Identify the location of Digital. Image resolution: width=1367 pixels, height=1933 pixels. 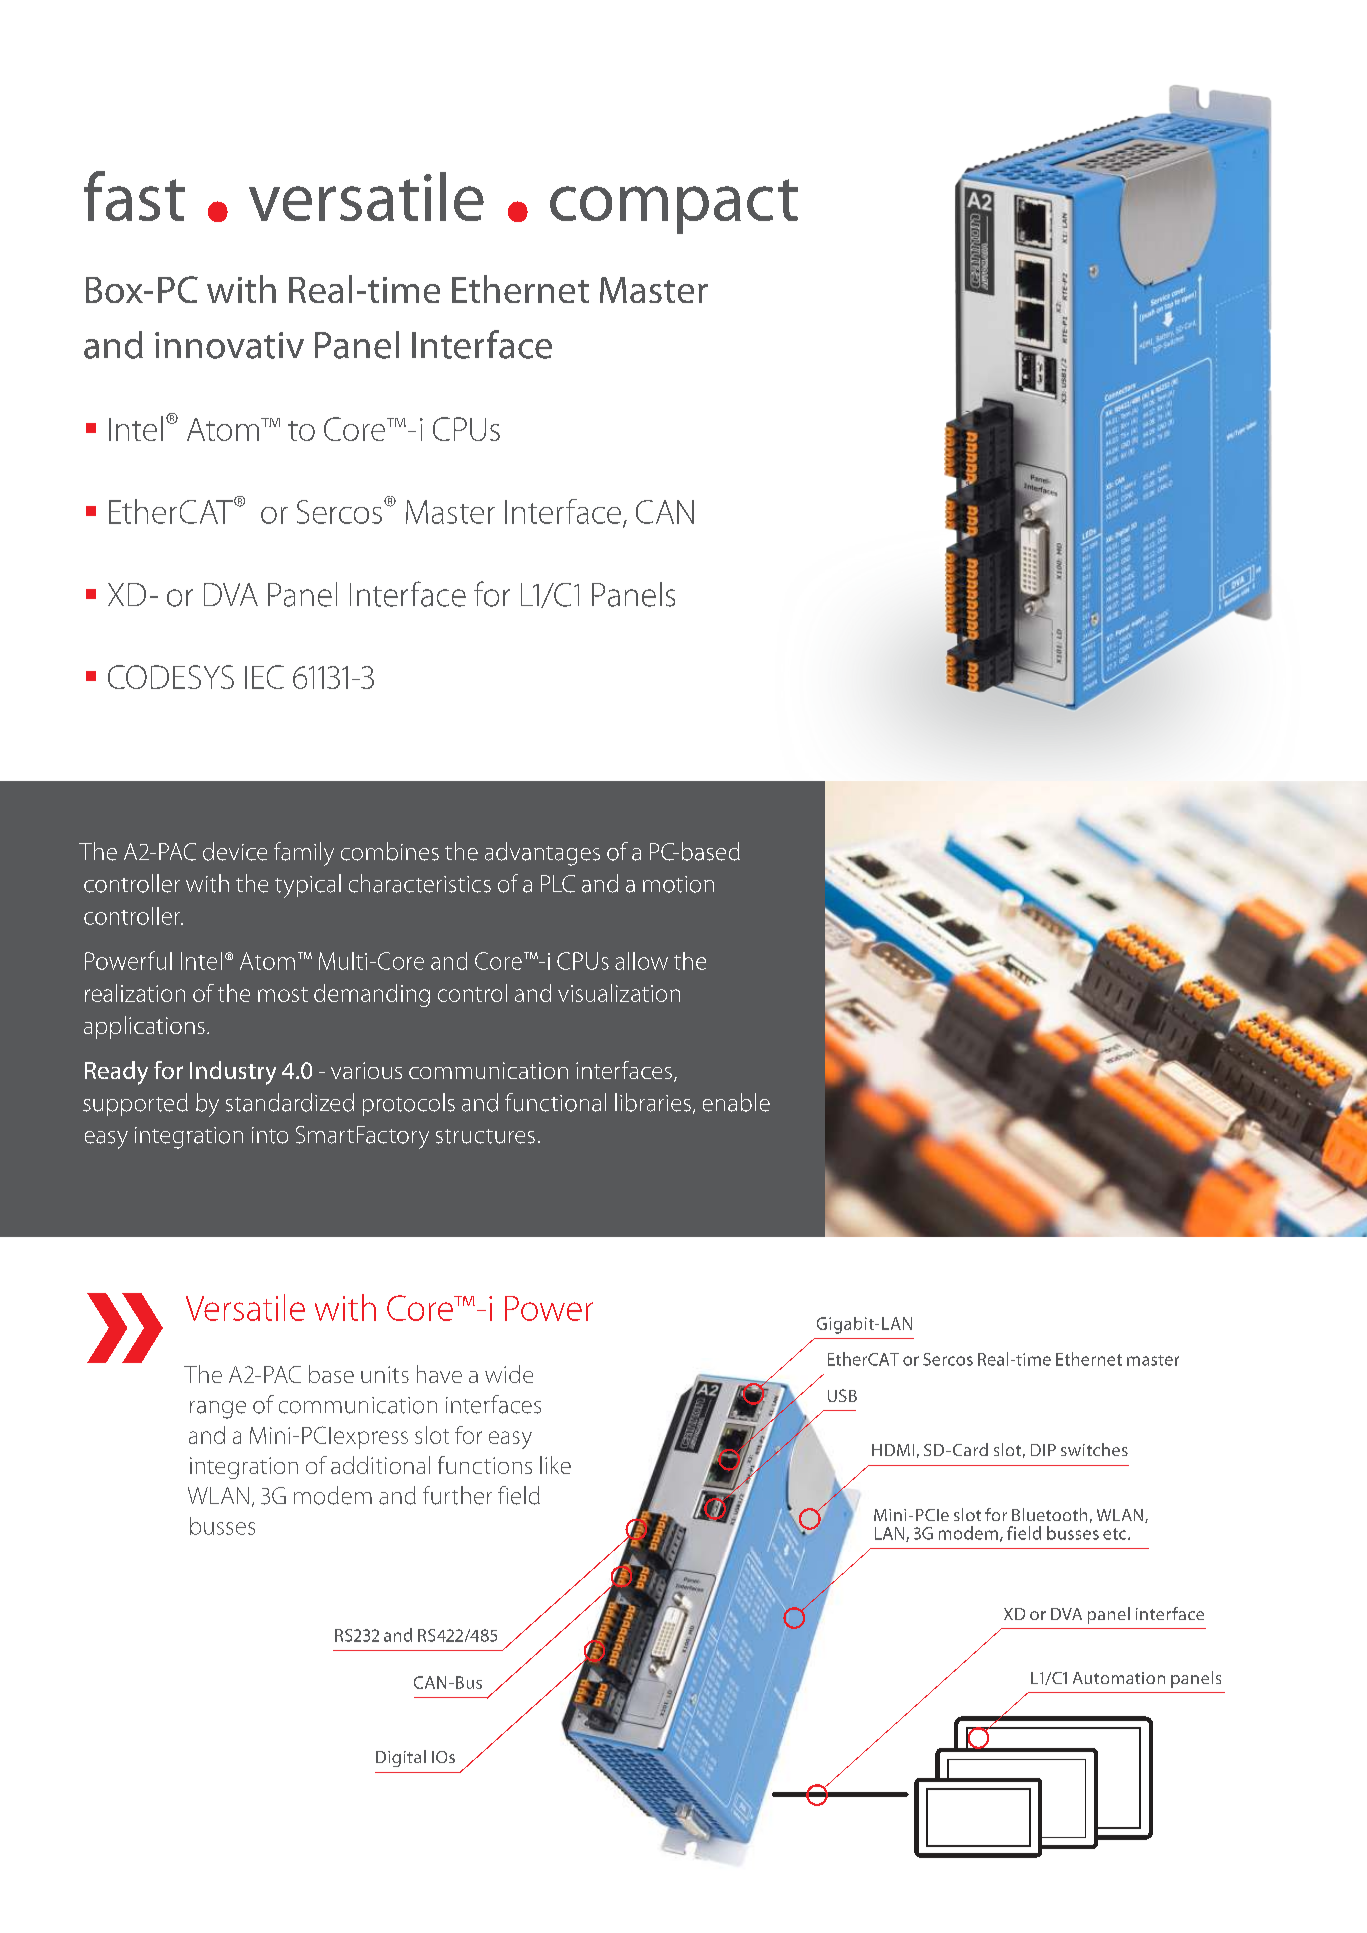
(401, 1758).
